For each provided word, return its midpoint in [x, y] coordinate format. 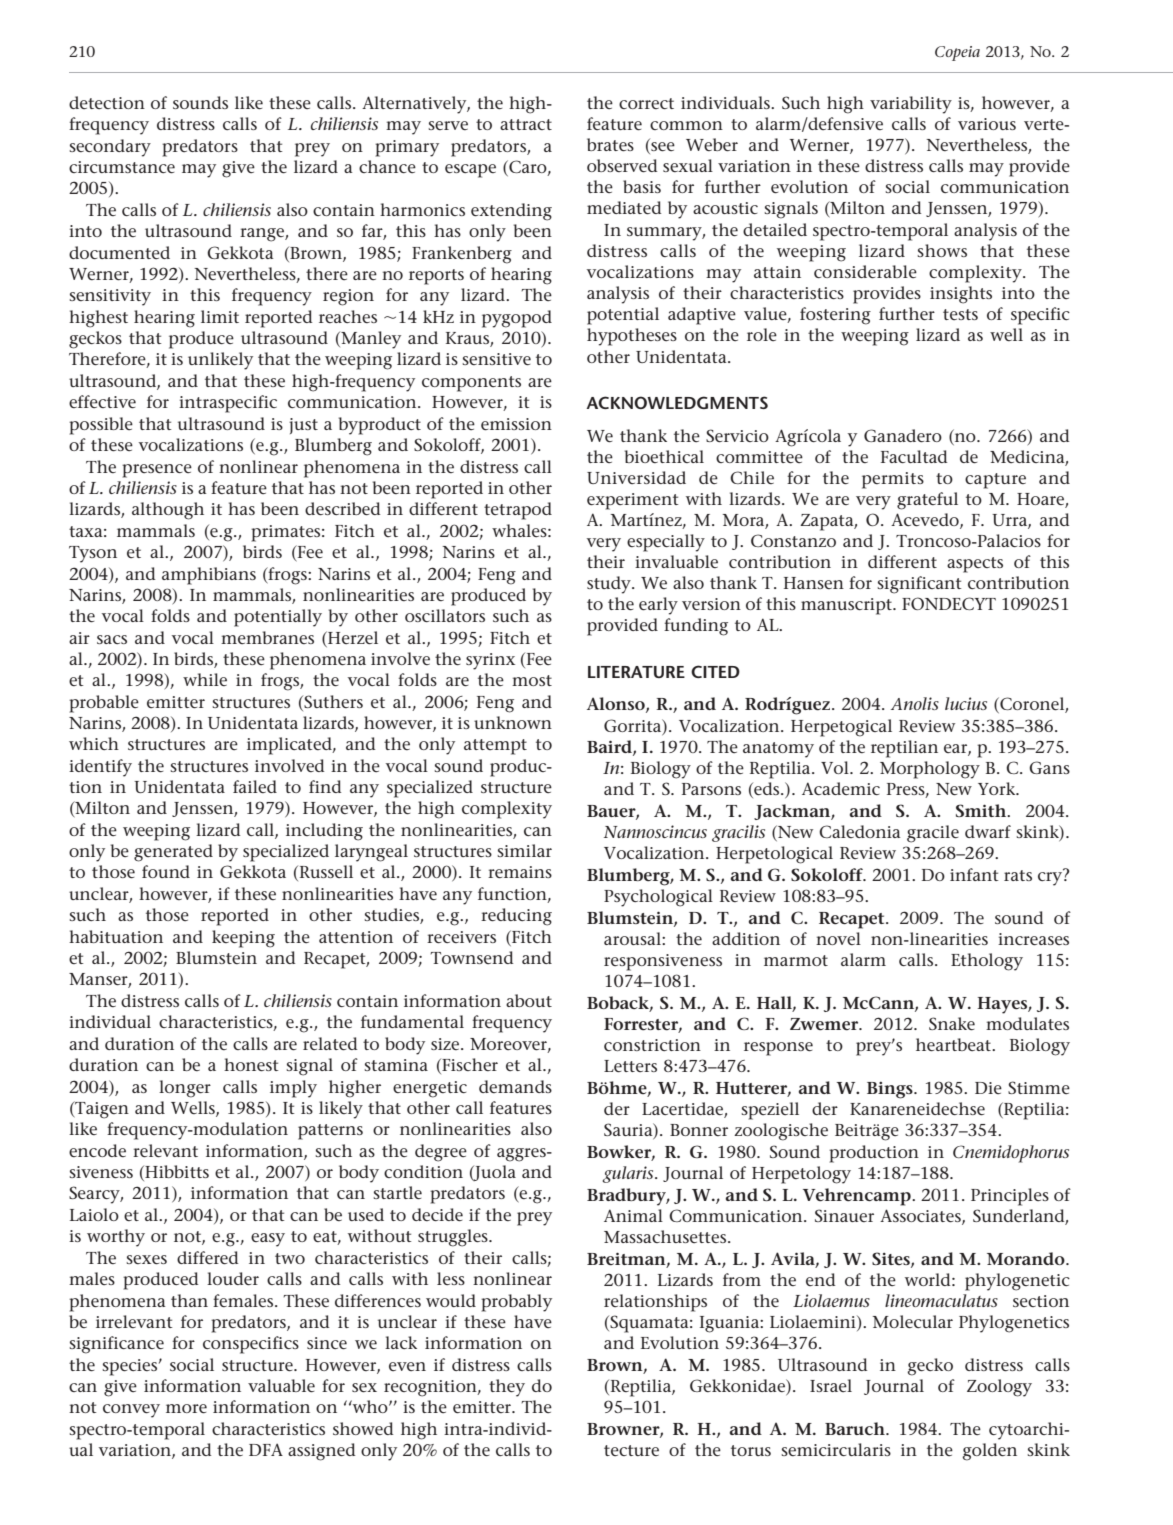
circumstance [122, 167]
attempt [495, 747]
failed [255, 786]
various [987, 124]
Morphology [930, 770]
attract [526, 124]
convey [131, 1411]
